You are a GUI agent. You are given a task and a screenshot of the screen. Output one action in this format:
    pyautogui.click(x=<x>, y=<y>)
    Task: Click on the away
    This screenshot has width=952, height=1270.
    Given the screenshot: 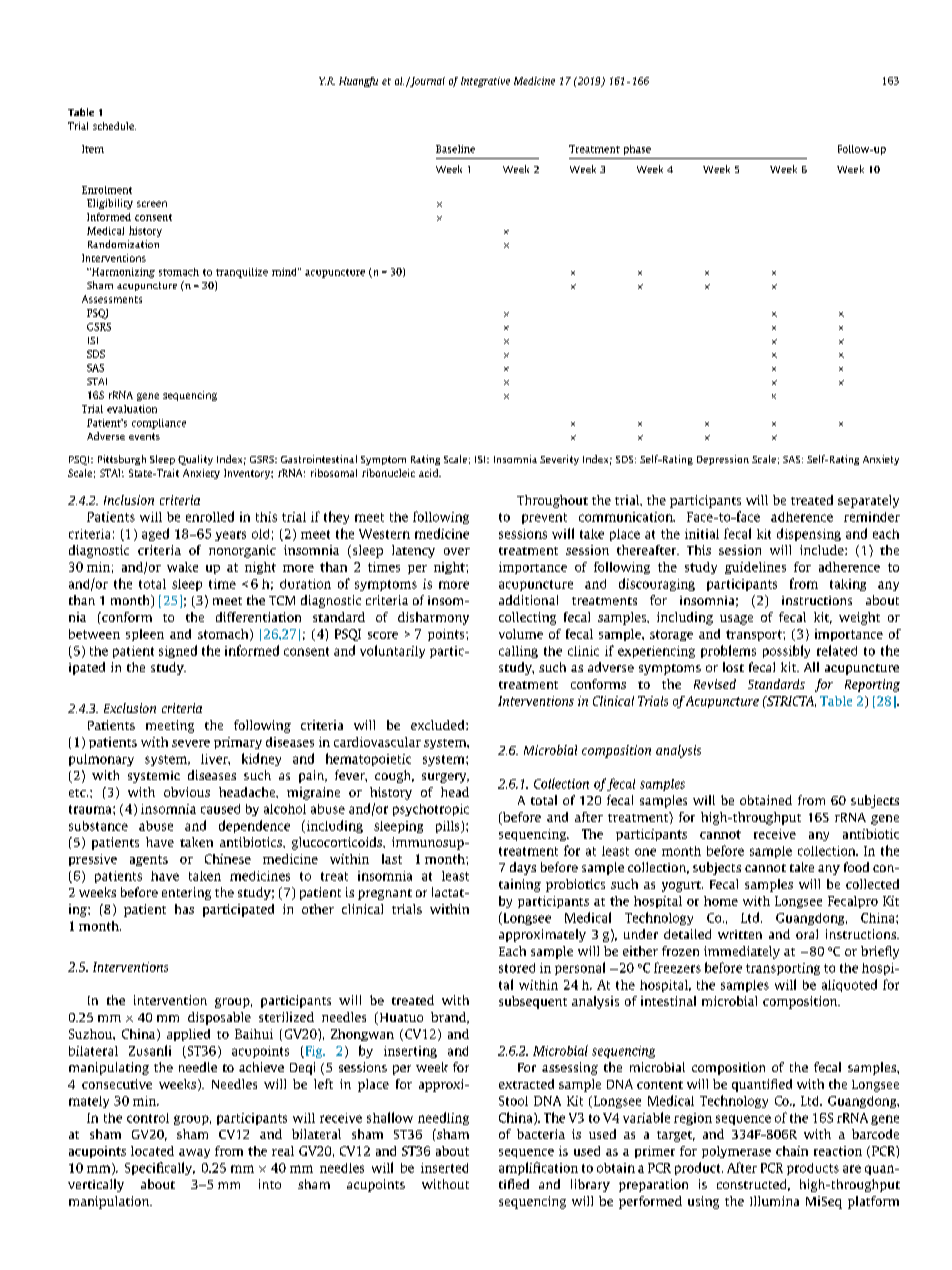 What is the action you would take?
    pyautogui.click(x=194, y=1153)
